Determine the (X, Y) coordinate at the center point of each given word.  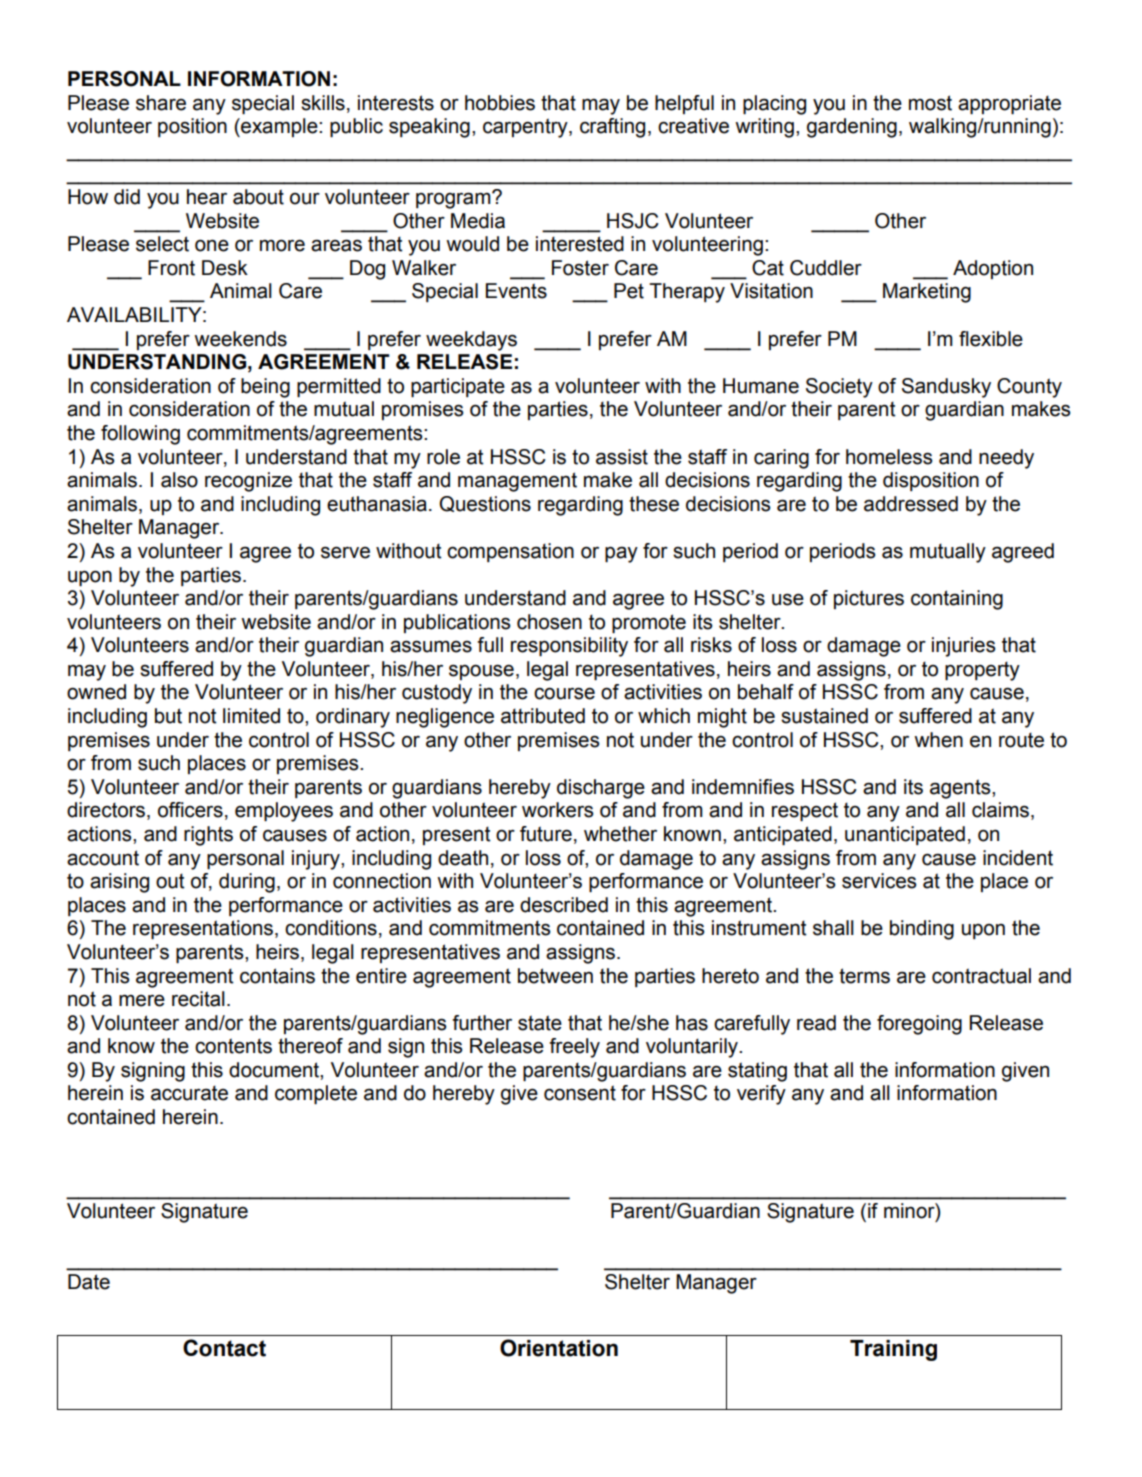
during (247, 883)
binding (922, 930)
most (930, 103)
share (161, 103)
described (564, 905)
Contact (224, 1348)
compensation (510, 552)
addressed (911, 504)
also (179, 480)
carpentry (526, 128)
